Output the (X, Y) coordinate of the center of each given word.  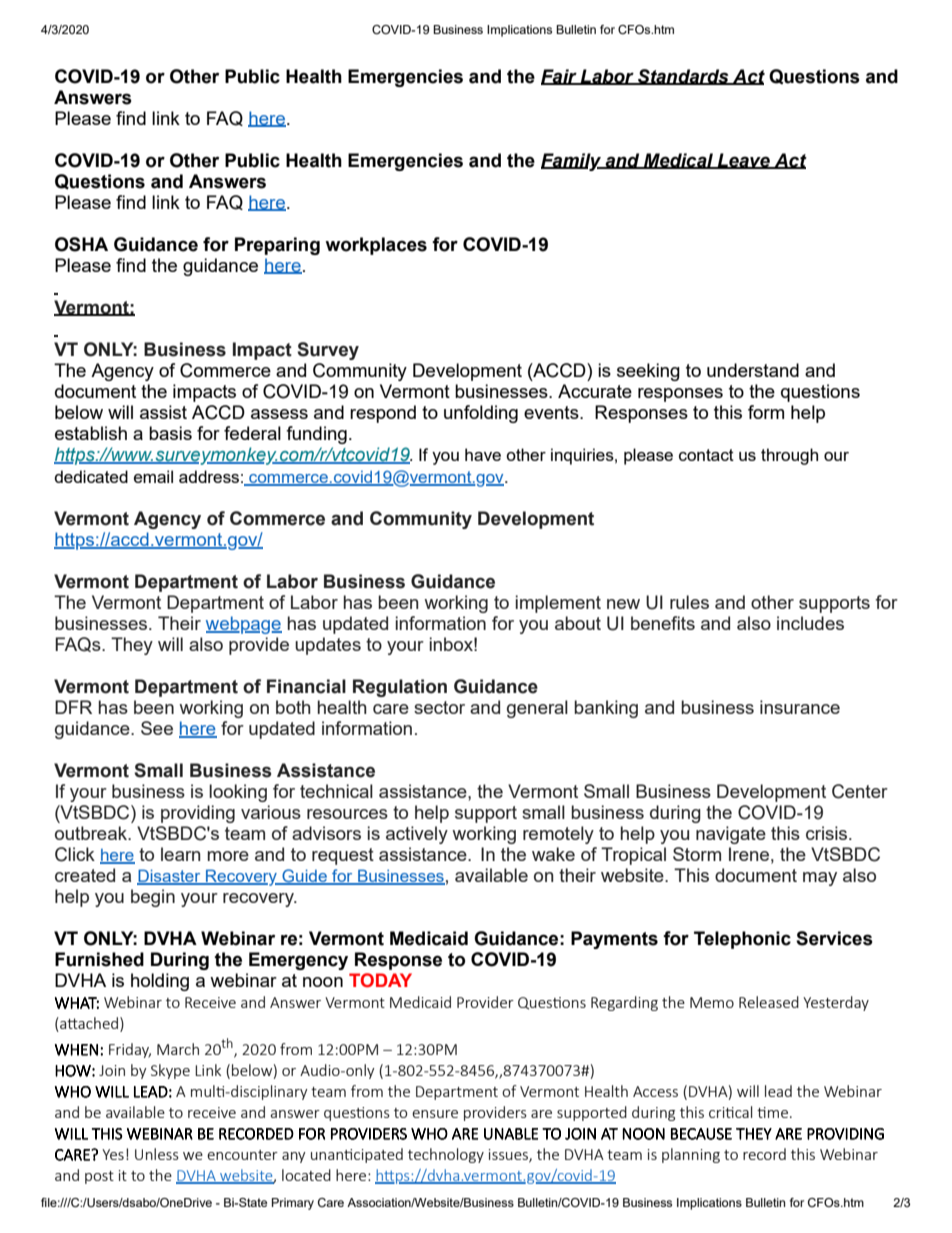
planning (691, 1155)
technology (446, 1155)
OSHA (81, 244)
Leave (743, 161)
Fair (560, 77)
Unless (157, 1154)
